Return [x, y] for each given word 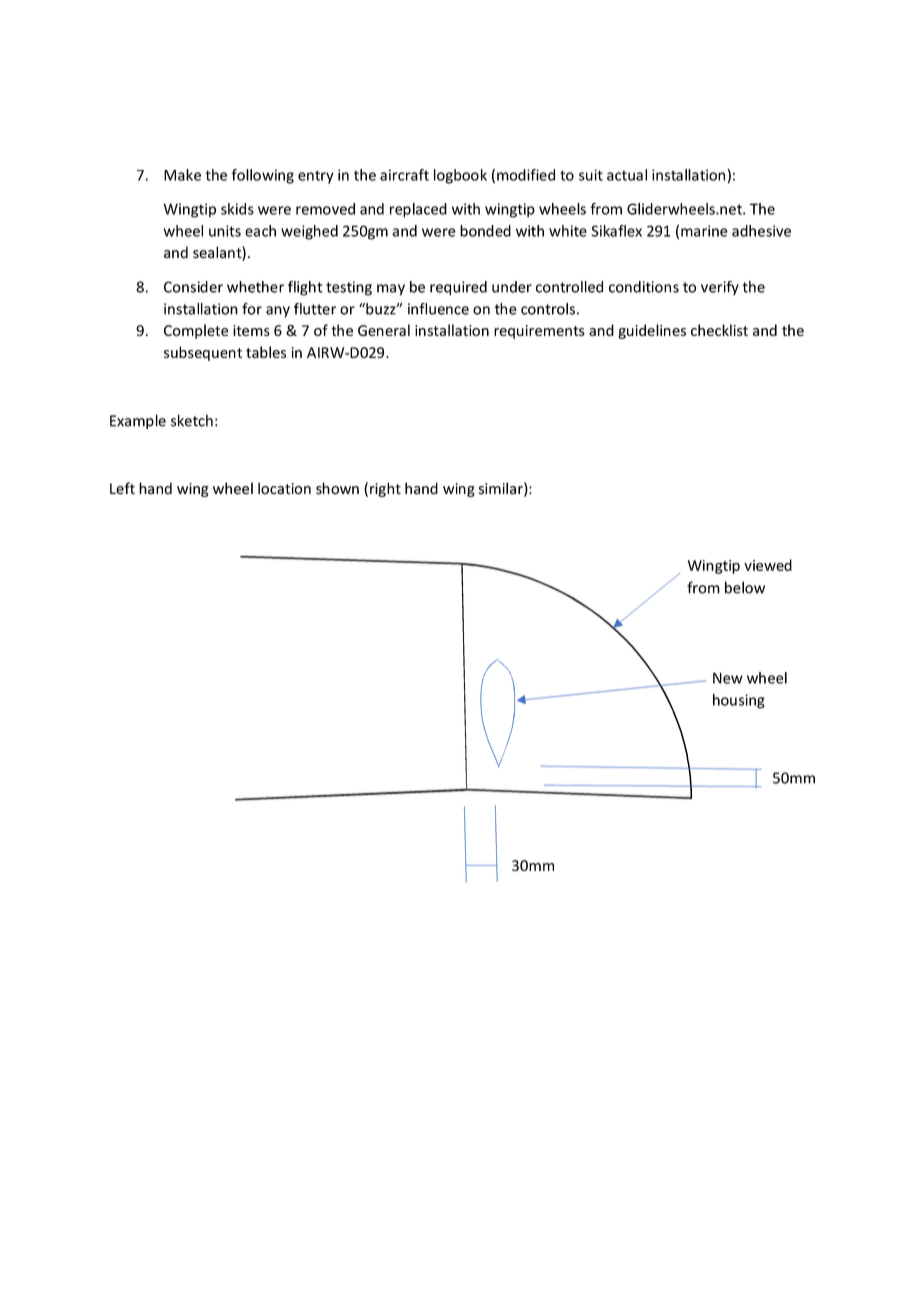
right [385, 489]
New [728, 678]
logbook [460, 176]
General [384, 330]
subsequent [203, 353]
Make [182, 175]
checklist [719, 330]
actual [627, 175]
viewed [768, 565]
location [284, 488]
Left [122, 488]
